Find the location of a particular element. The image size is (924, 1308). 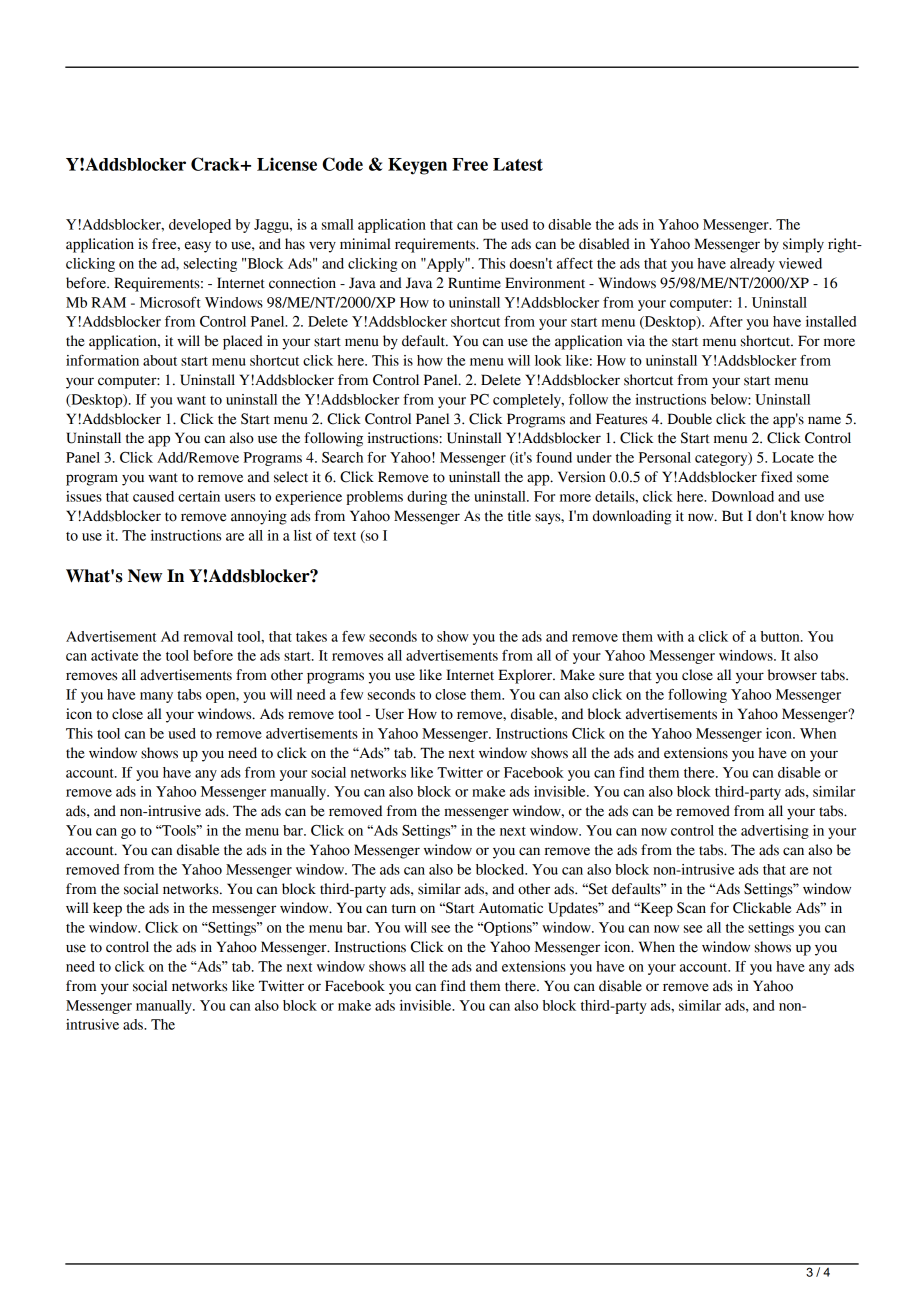

title is located at coordinates (519, 516).
